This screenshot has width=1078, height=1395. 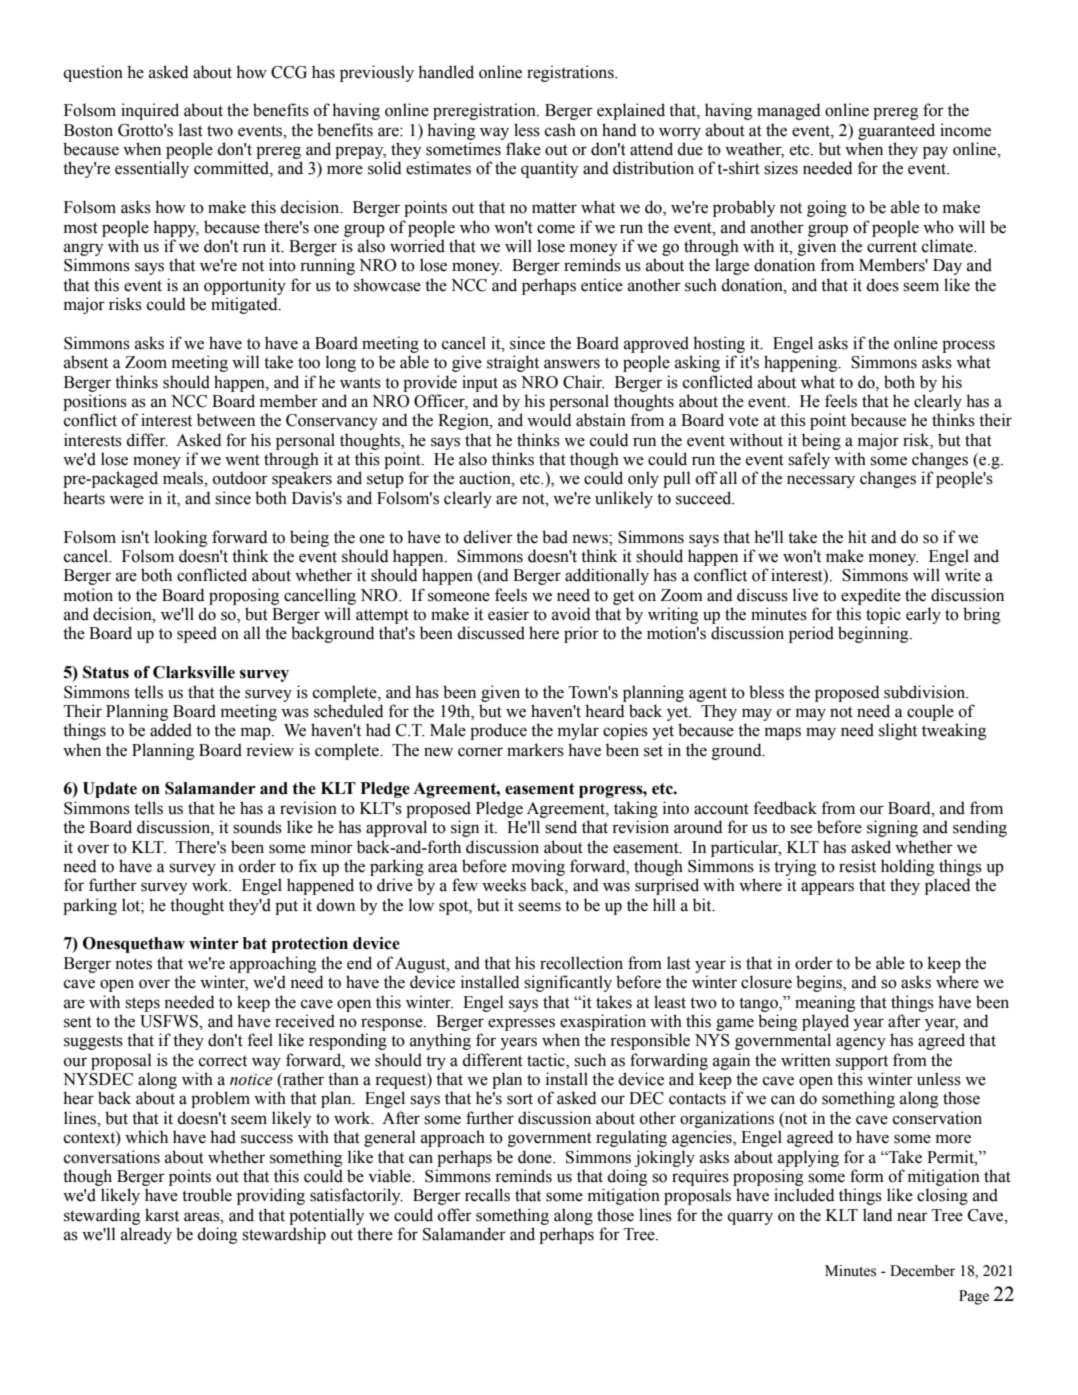 What do you see at coordinates (821, 481) in the screenshot?
I see `necessary` at bounding box center [821, 481].
